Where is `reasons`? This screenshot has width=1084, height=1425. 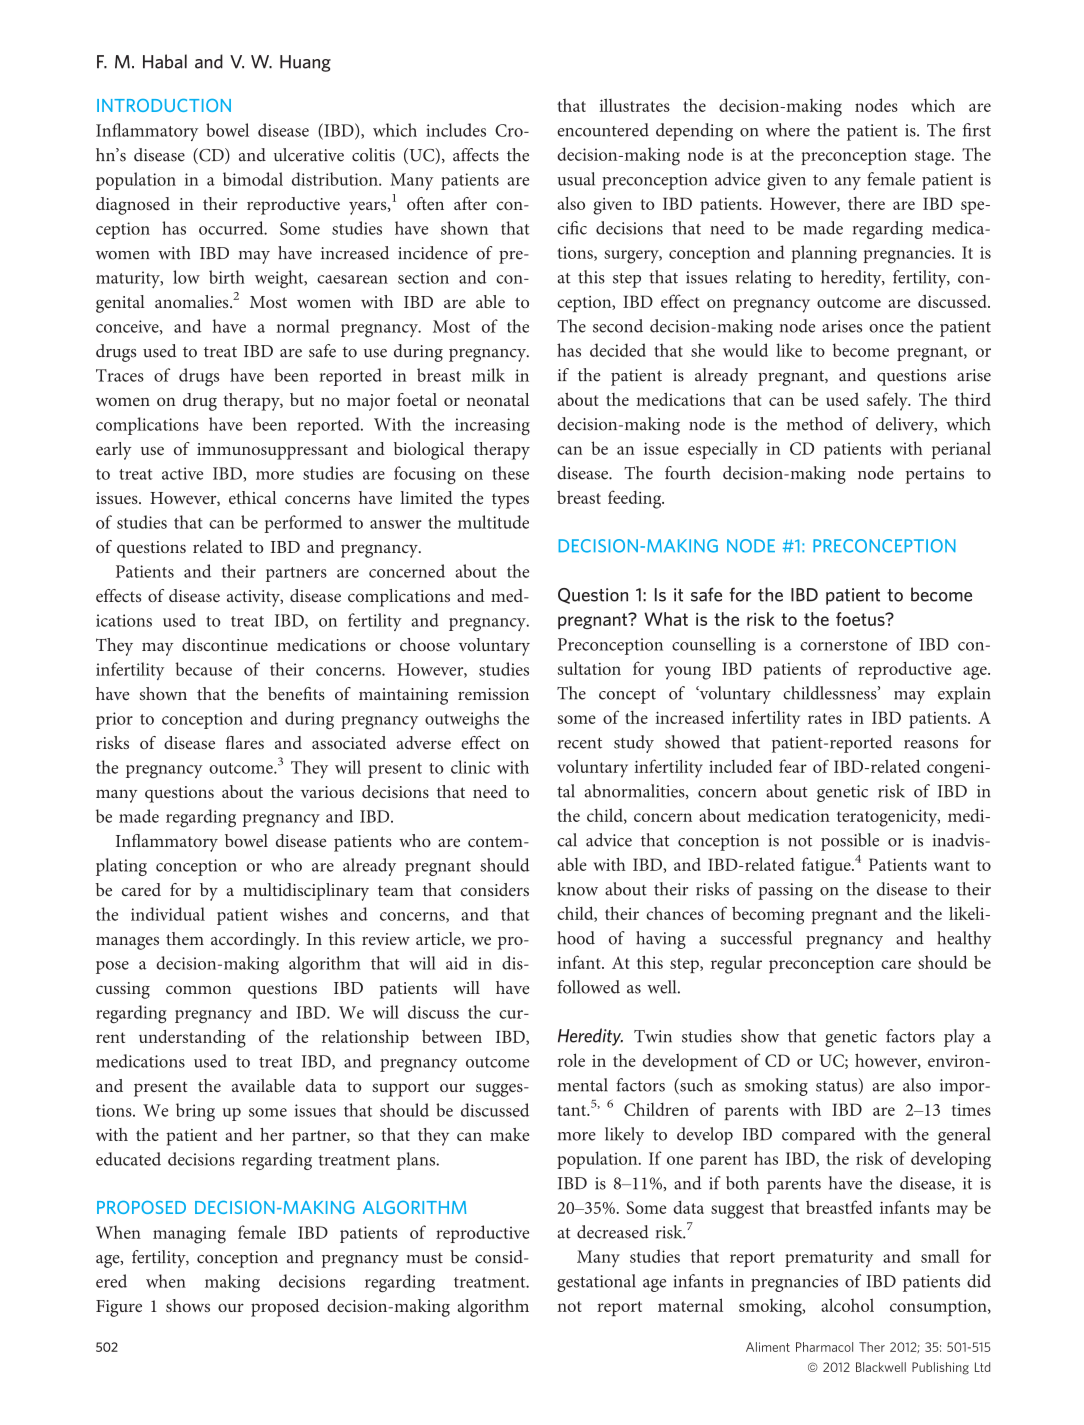 reasons is located at coordinates (931, 744).
